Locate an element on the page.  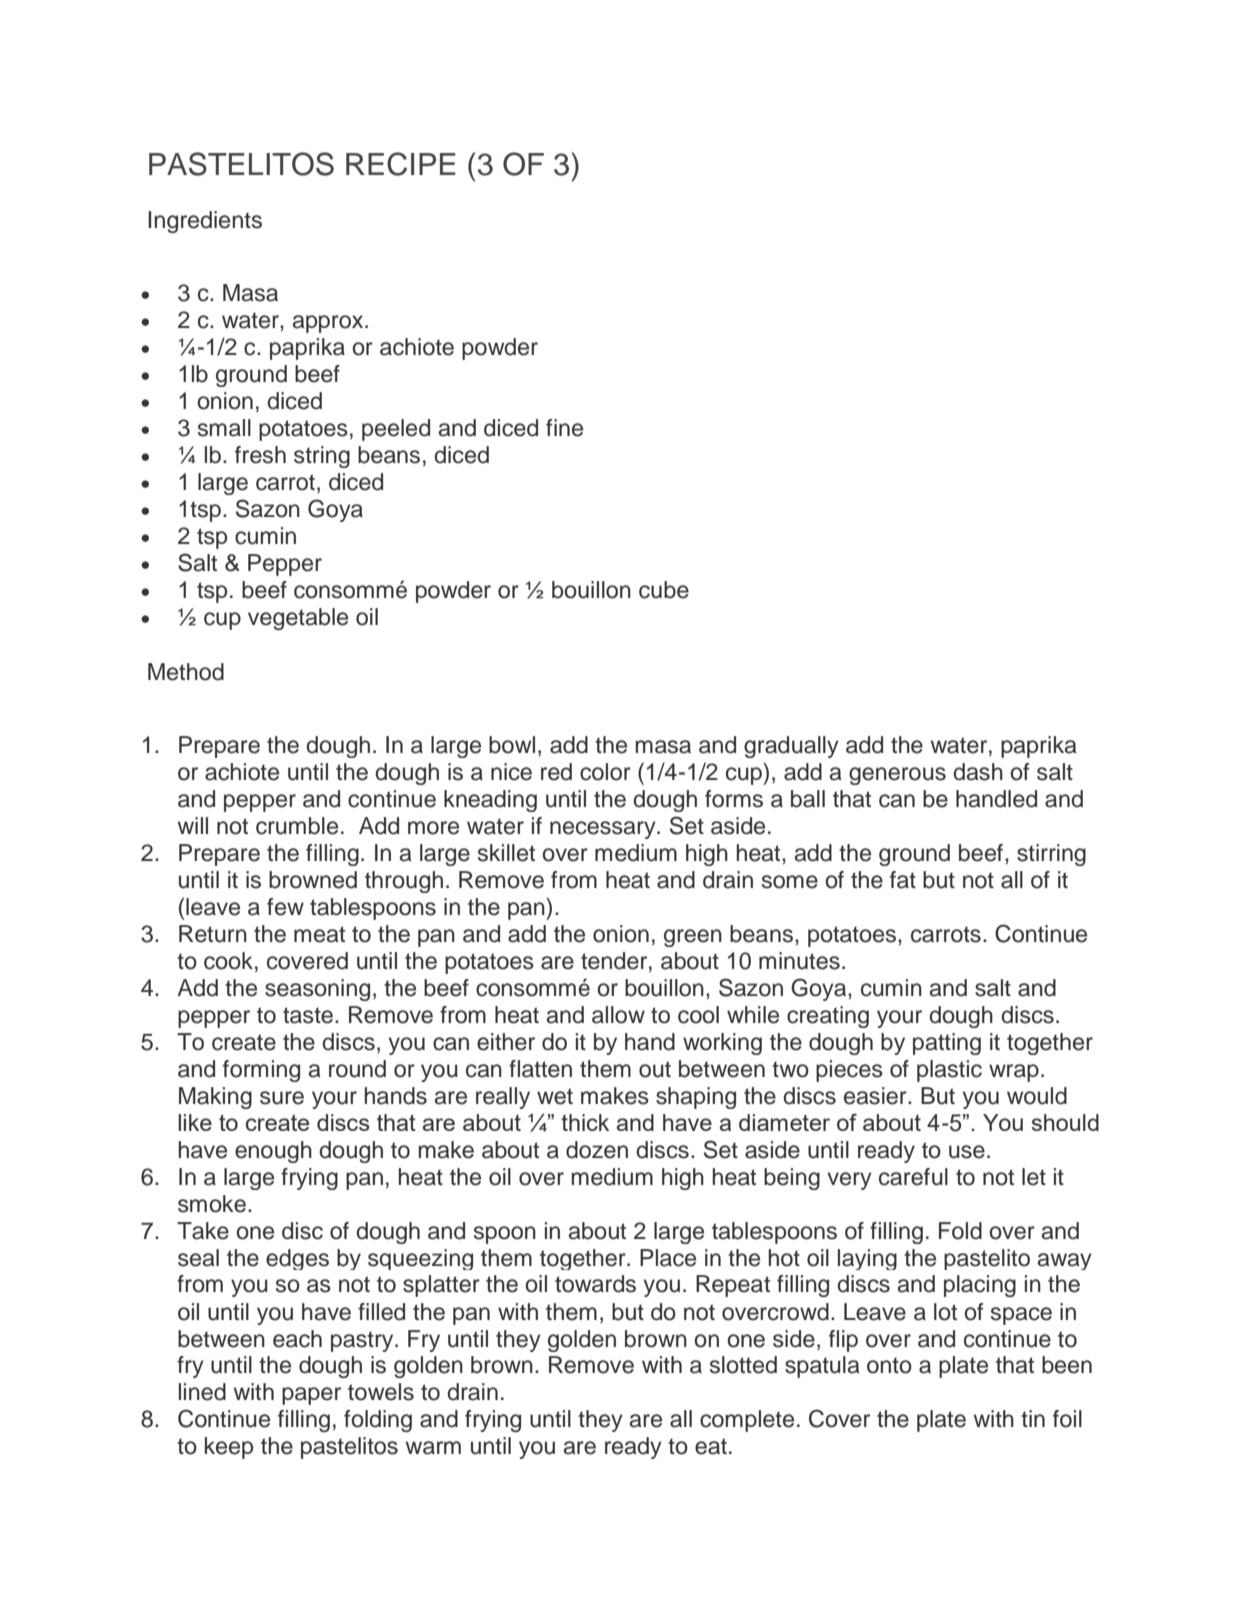
complete is located at coordinates (747, 1421).
